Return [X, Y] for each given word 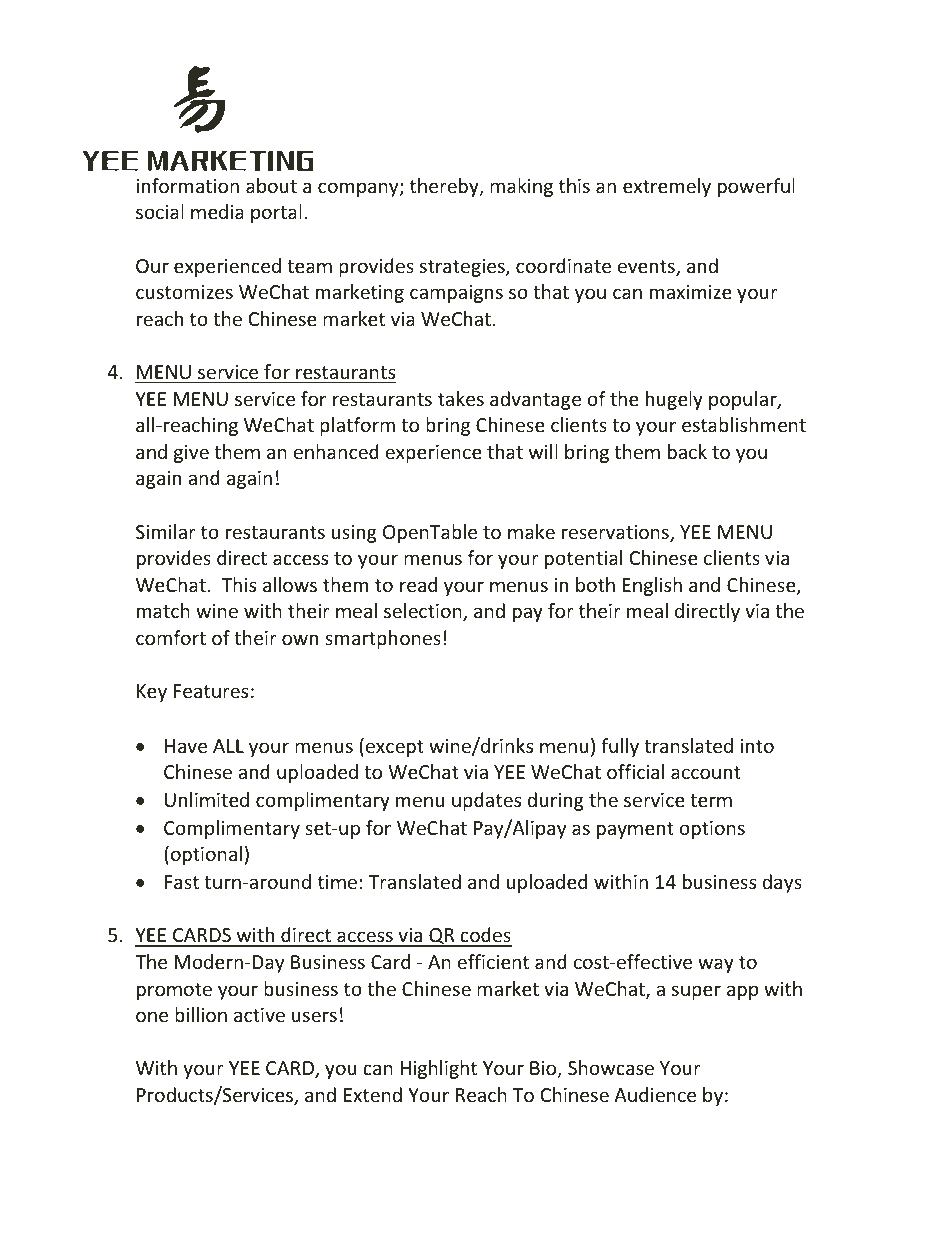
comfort [171, 637]
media [217, 211]
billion [201, 1014]
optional [206, 855]
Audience [655, 1094]
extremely [667, 187]
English [652, 586]
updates [486, 801]
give [191, 454]
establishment [744, 424]
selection [424, 612]
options [712, 830]
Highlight [439, 1069]
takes [461, 398]
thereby [445, 187]
